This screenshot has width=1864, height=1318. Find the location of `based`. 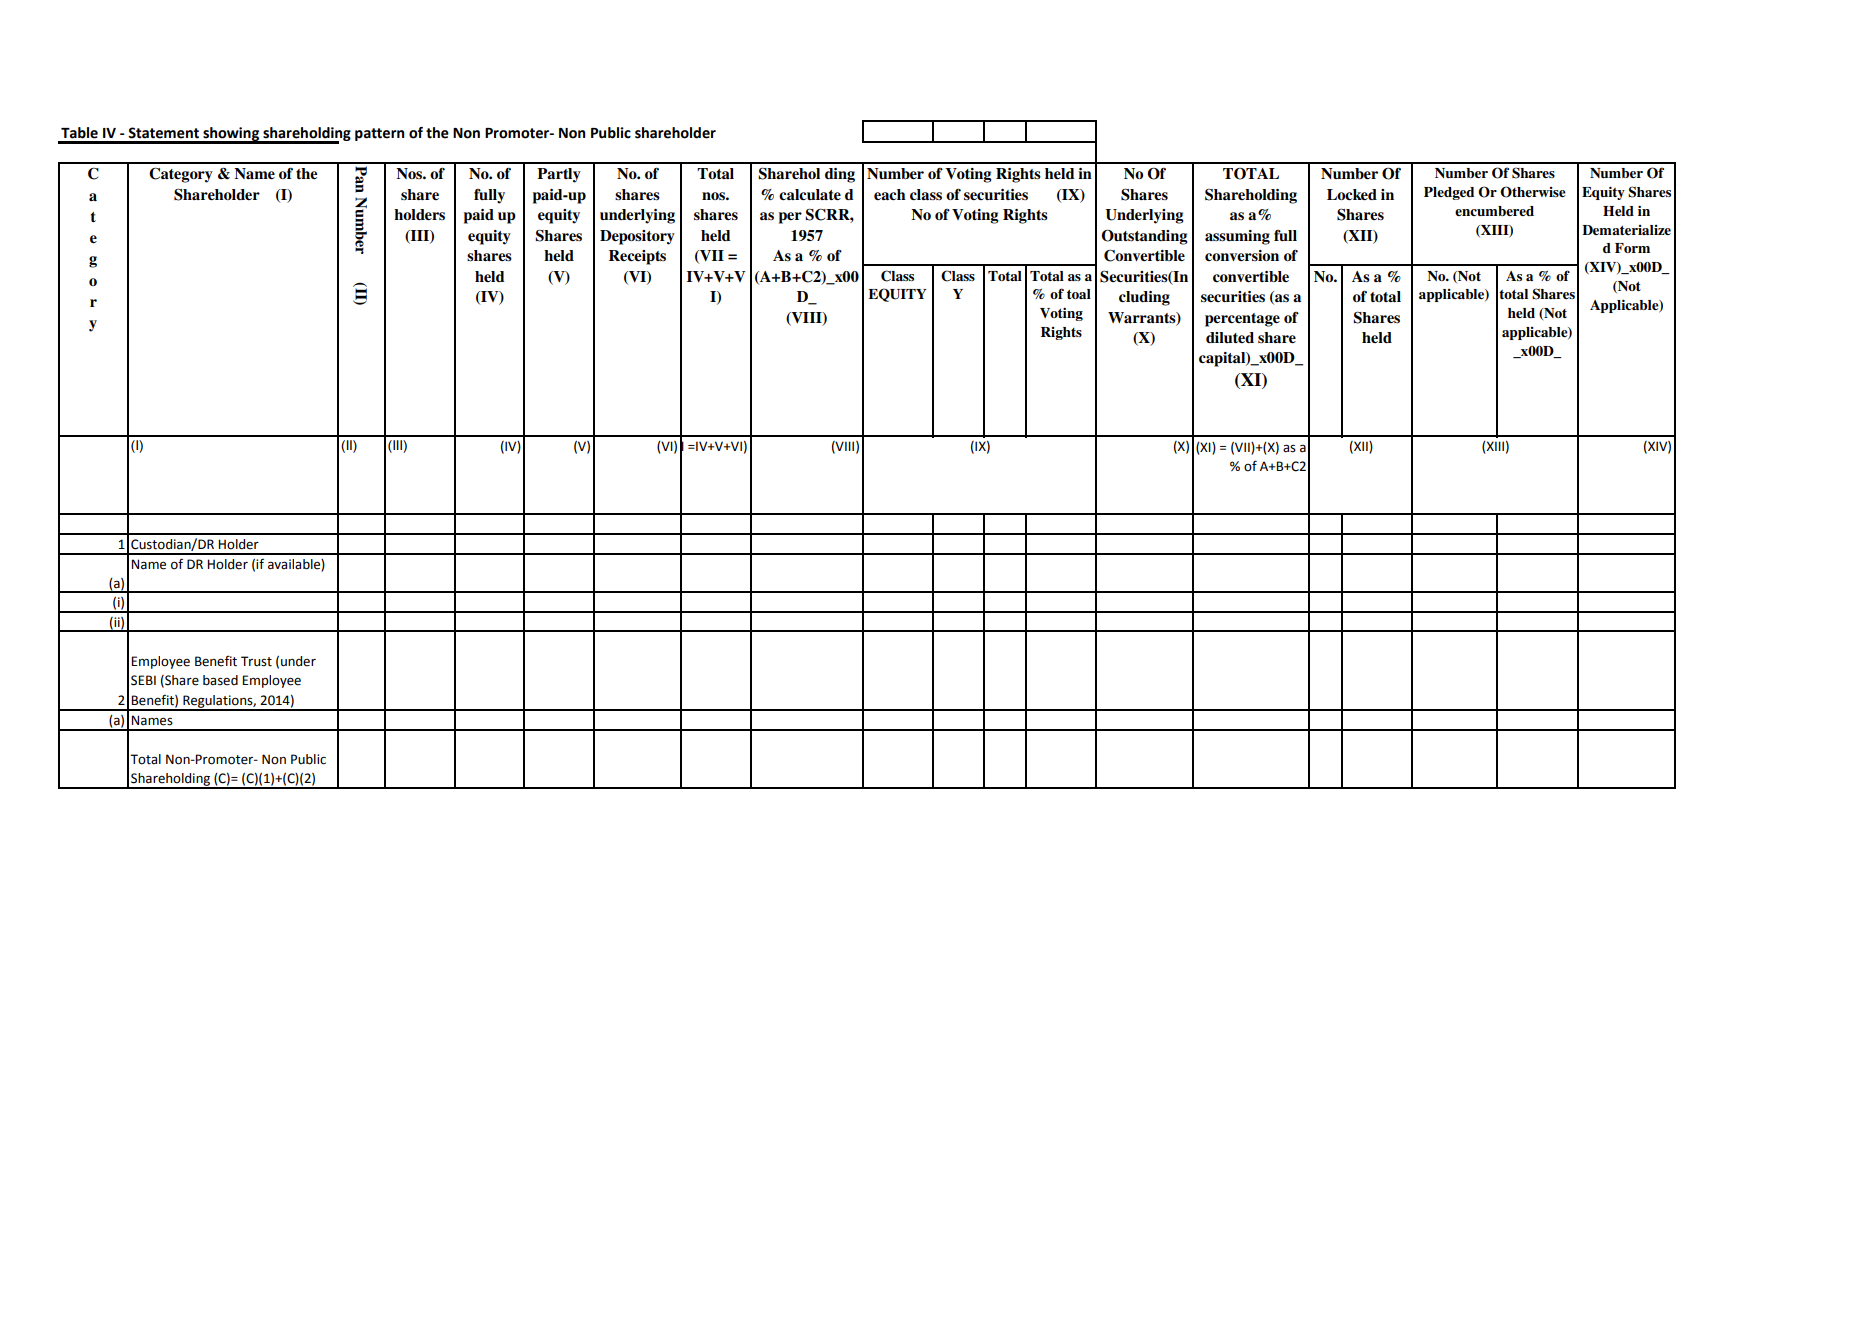

based is located at coordinates (220, 680).
